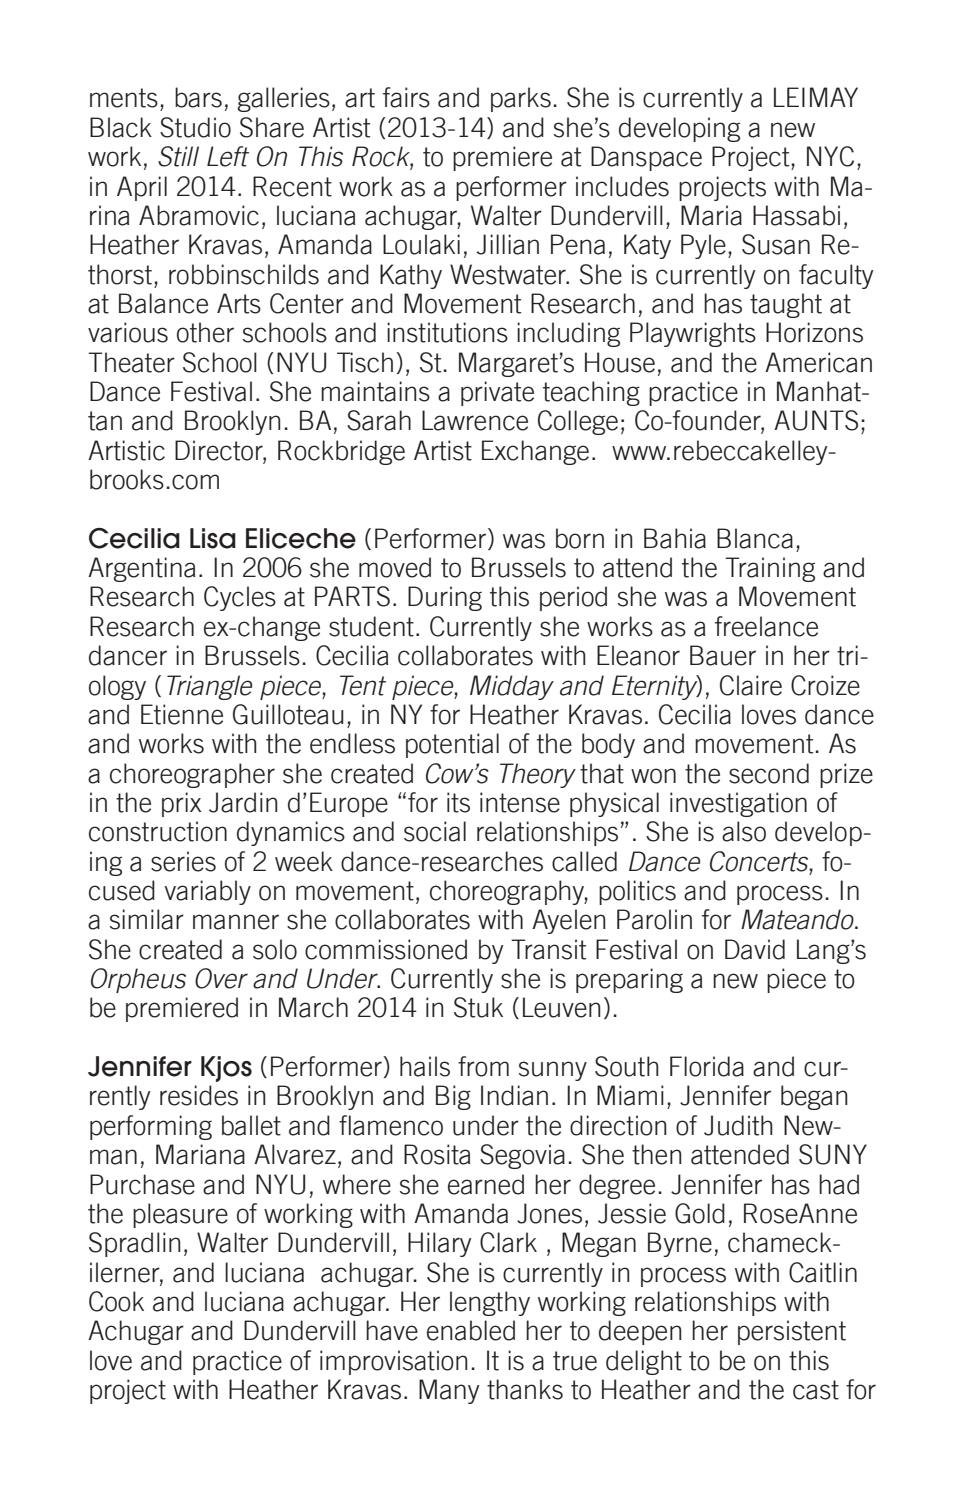 The height and width of the page is (1497, 969). I want to click on NYC, so click(830, 156).
